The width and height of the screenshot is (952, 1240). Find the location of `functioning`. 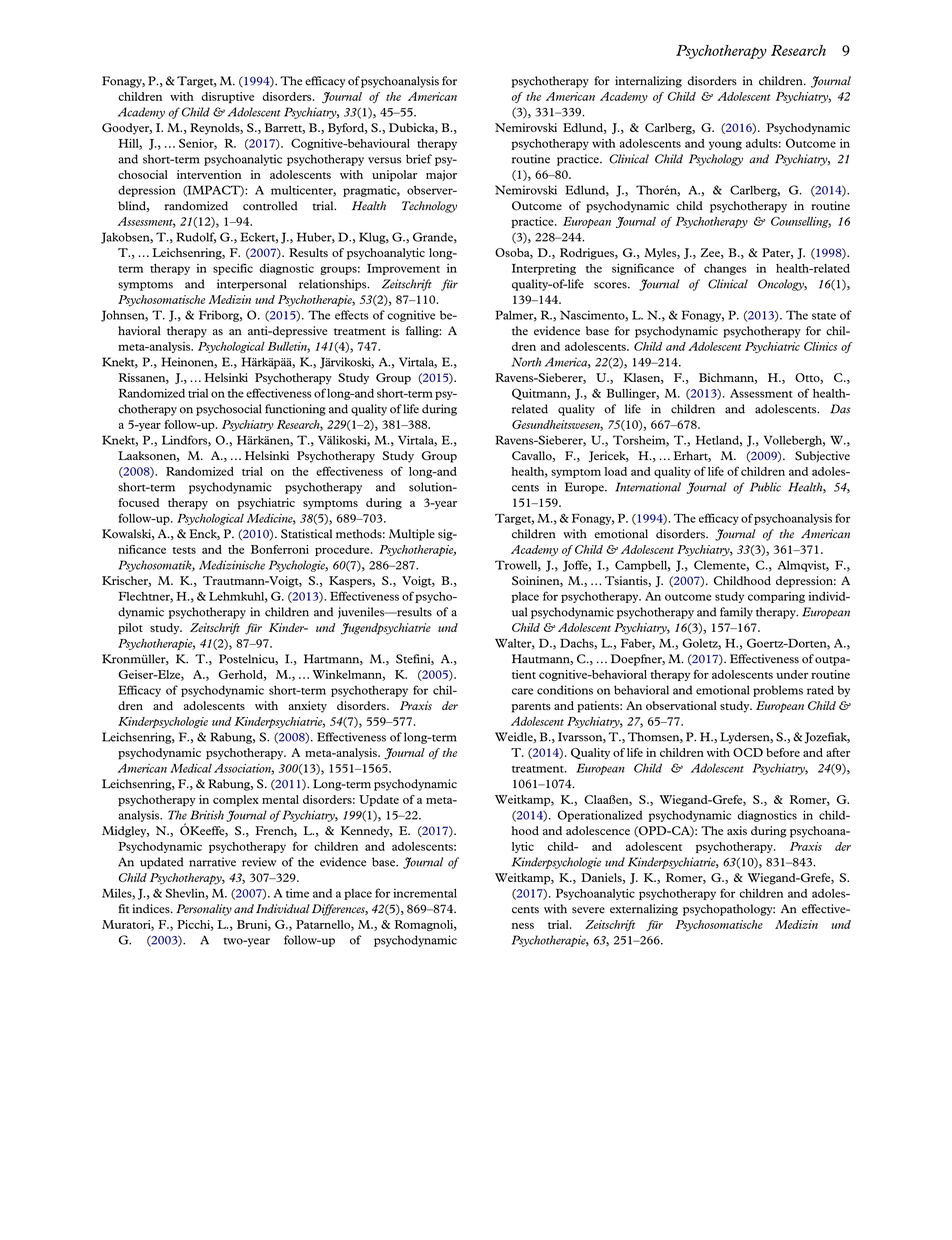

functioning is located at coordinates (295, 410).
